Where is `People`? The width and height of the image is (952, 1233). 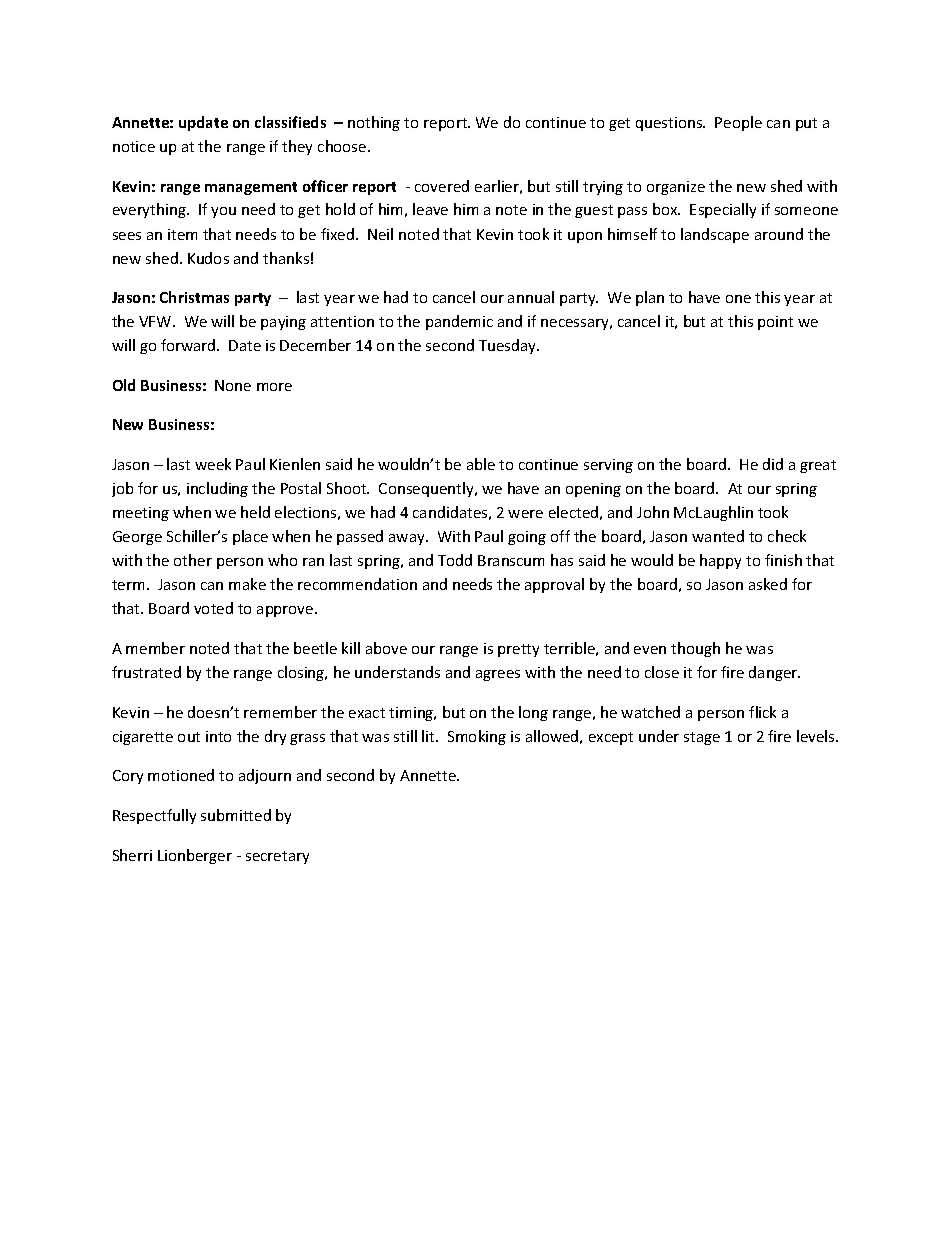
People is located at coordinates (738, 123).
